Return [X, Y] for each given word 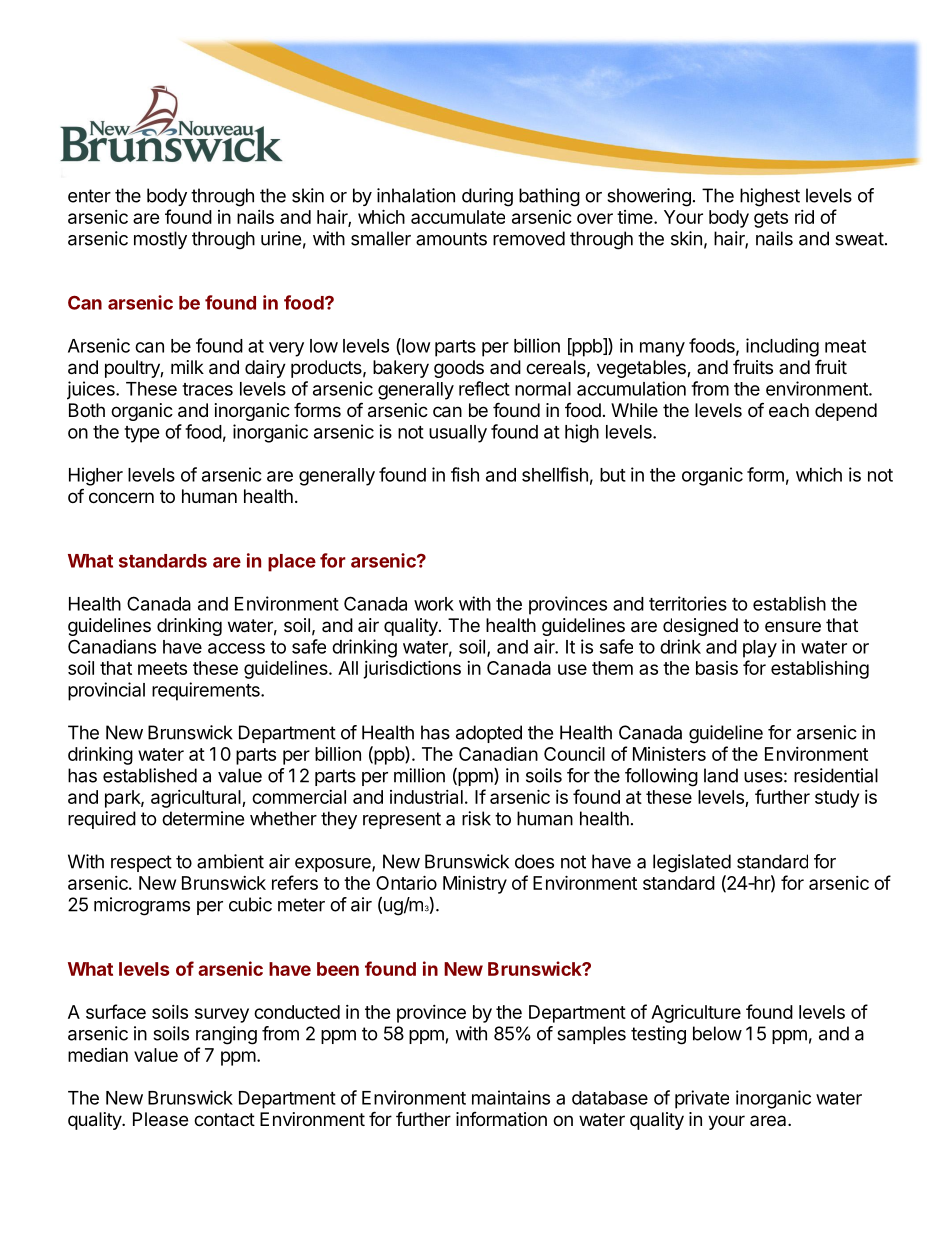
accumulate [458, 217]
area [769, 1120]
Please [160, 1119]
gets [771, 219]
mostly [160, 240]
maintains [511, 1097]
